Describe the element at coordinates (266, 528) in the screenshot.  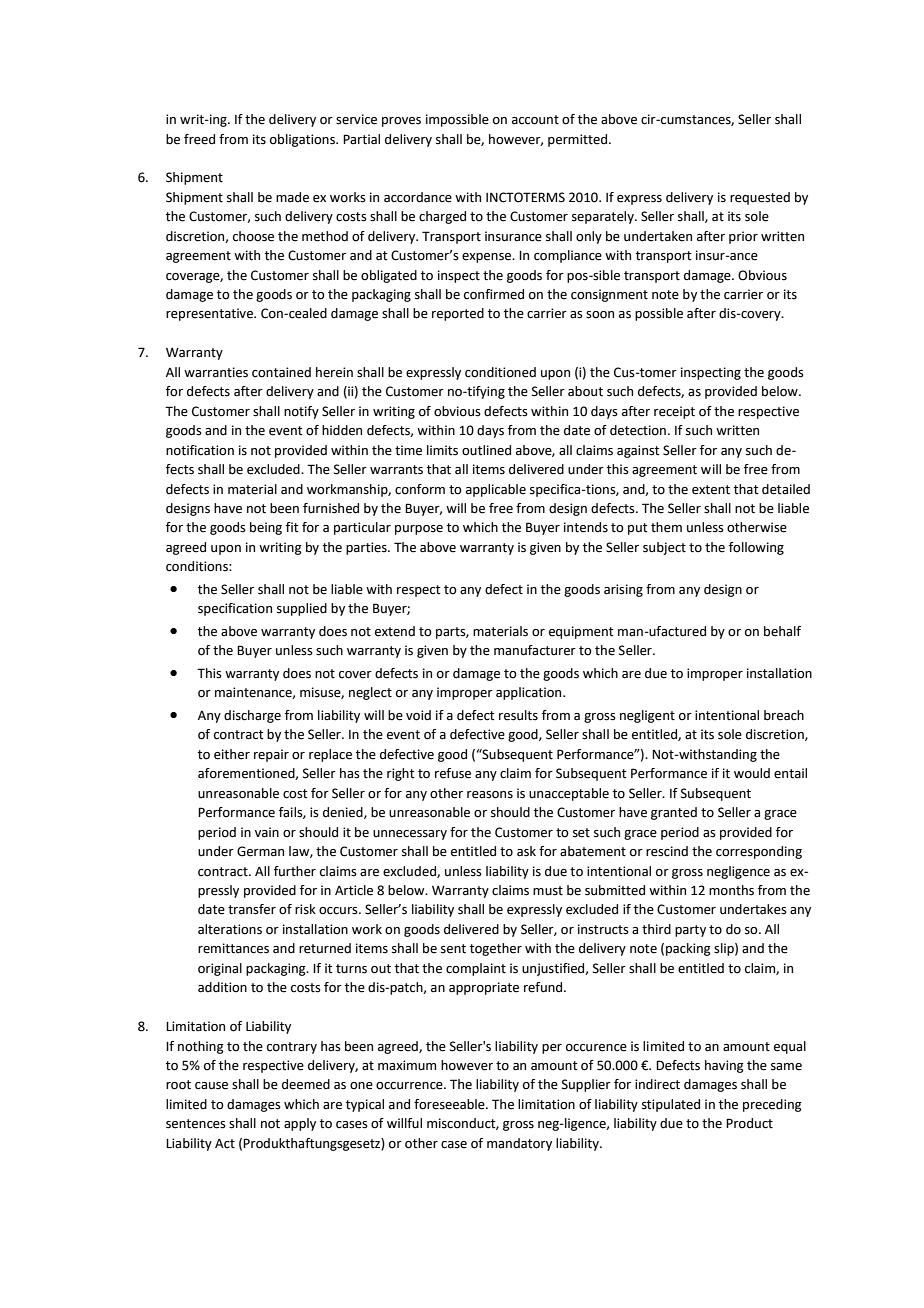
I see `being` at that location.
